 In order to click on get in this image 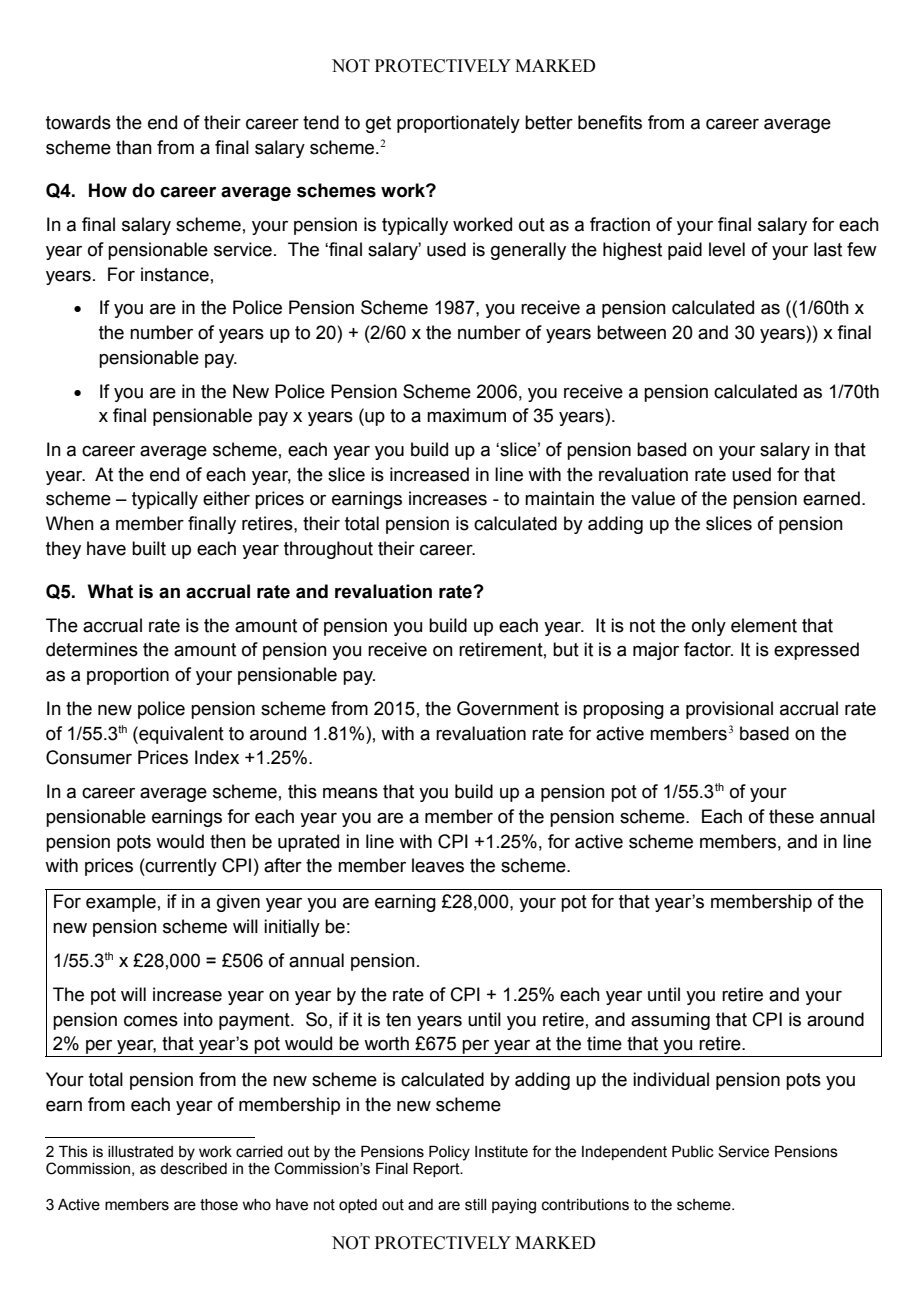, I will do `click(378, 124)`.
